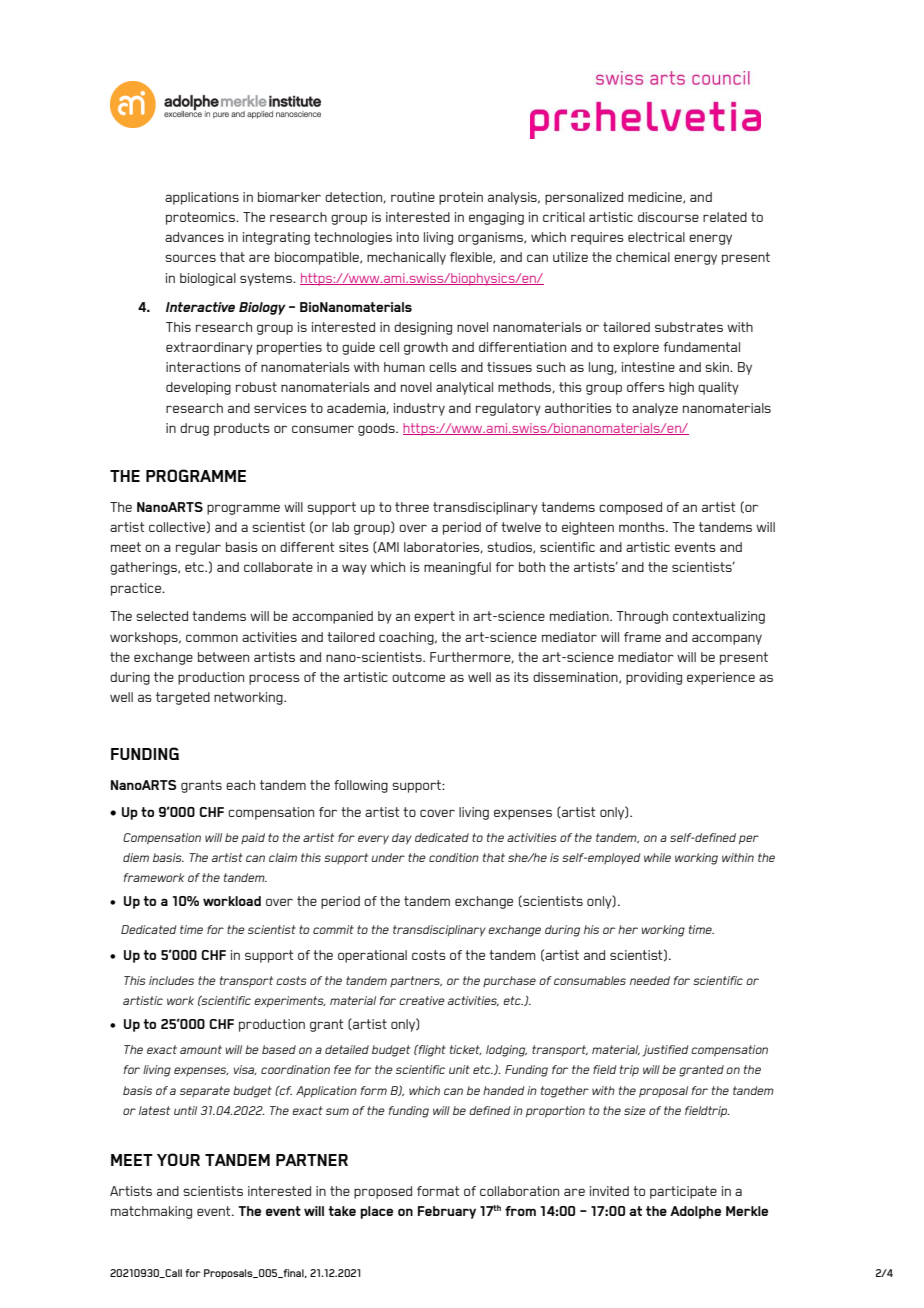 Image resolution: width=924 pixels, height=1308 pixels. What do you see at coordinates (418, 677) in the screenshot?
I see `outcome` at bounding box center [418, 677].
